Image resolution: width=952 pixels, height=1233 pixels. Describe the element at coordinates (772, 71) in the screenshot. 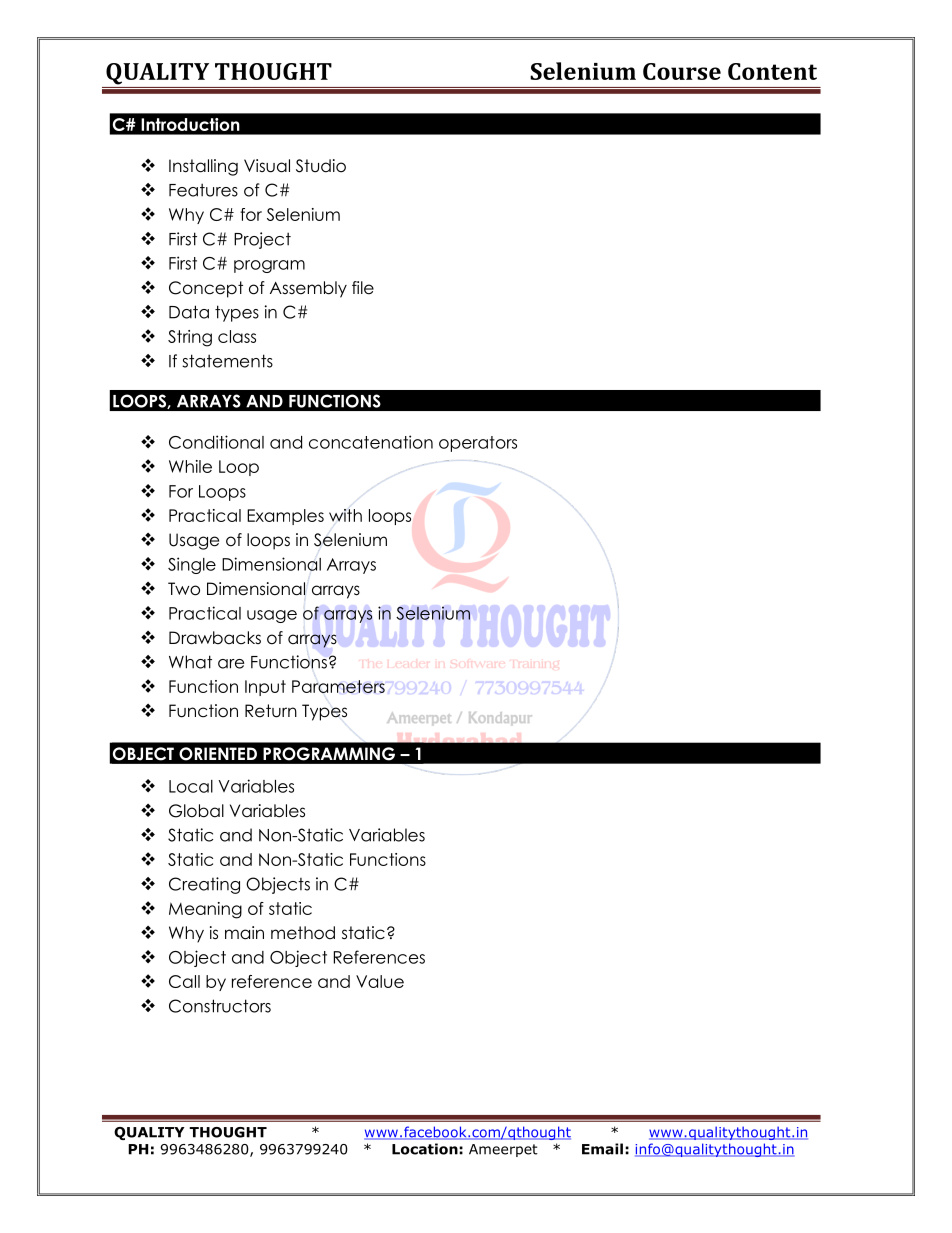

I see `Content` at that location.
